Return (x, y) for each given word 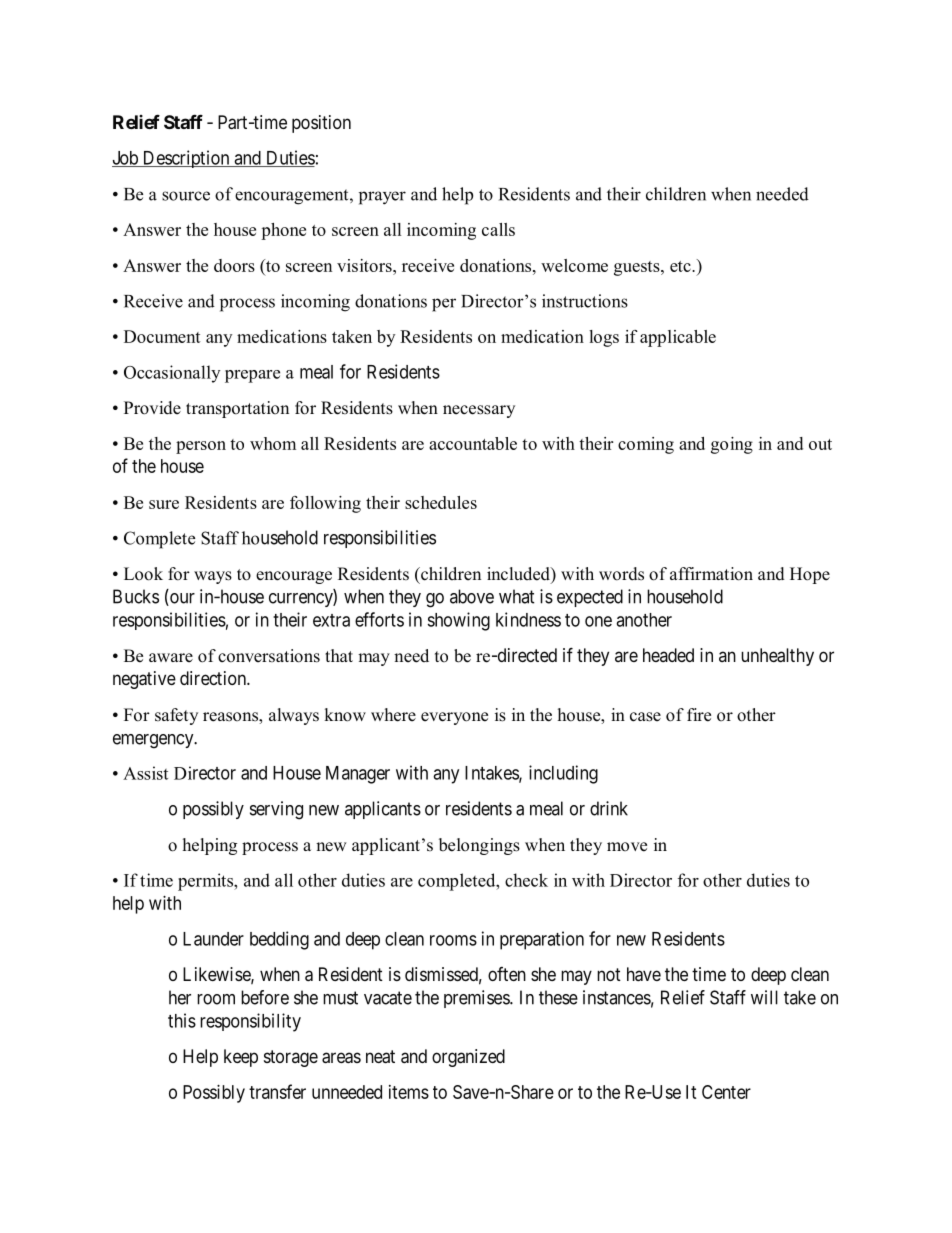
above (472, 596)
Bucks (136, 596)
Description (186, 159)
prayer (382, 198)
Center (726, 1092)
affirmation (711, 574)
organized (468, 1058)
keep (241, 1058)
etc (681, 266)
